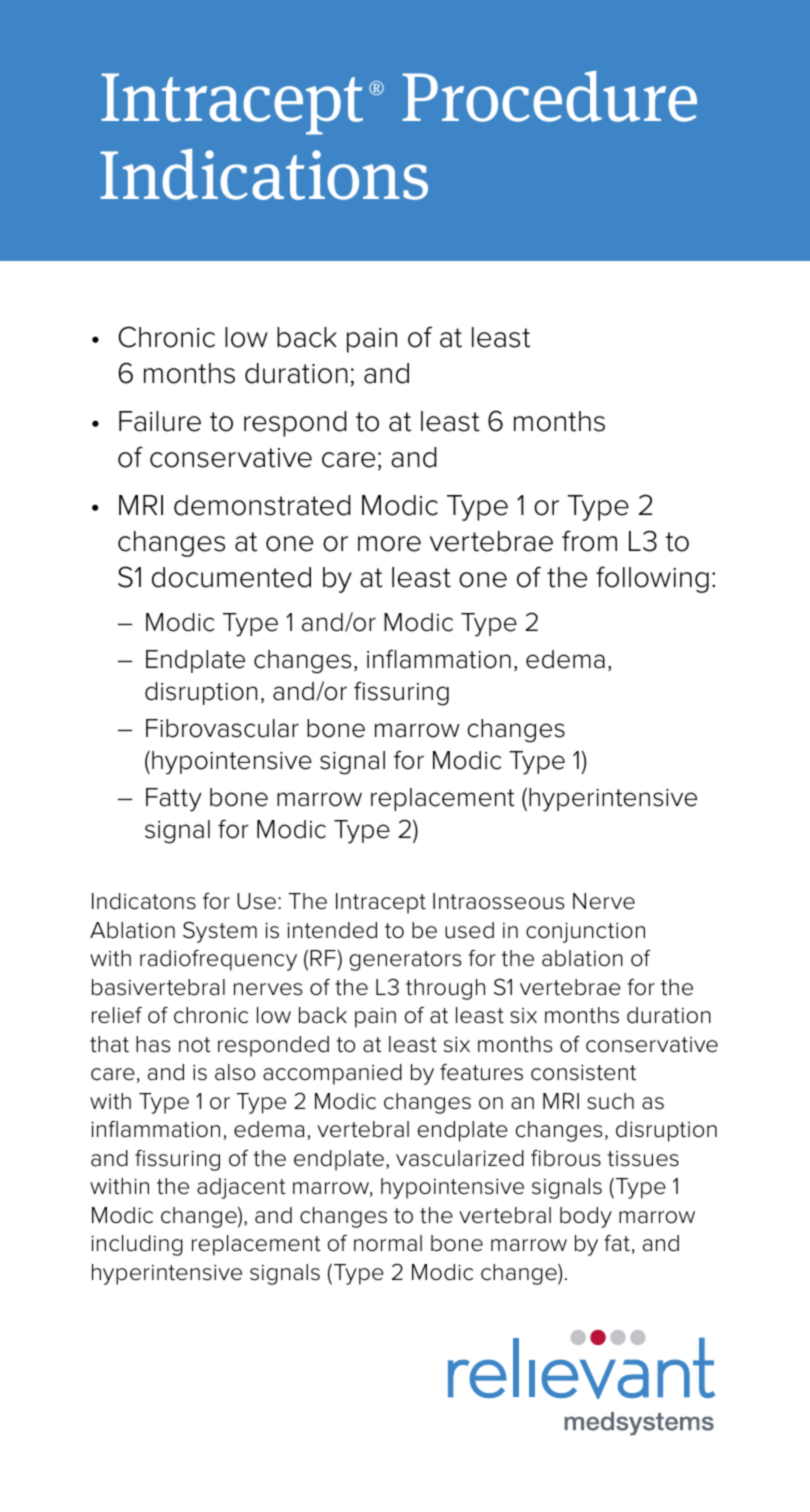 This page has height=1512, width=810. Describe the element at coordinates (264, 174) in the page. I see `Indications` at that location.
